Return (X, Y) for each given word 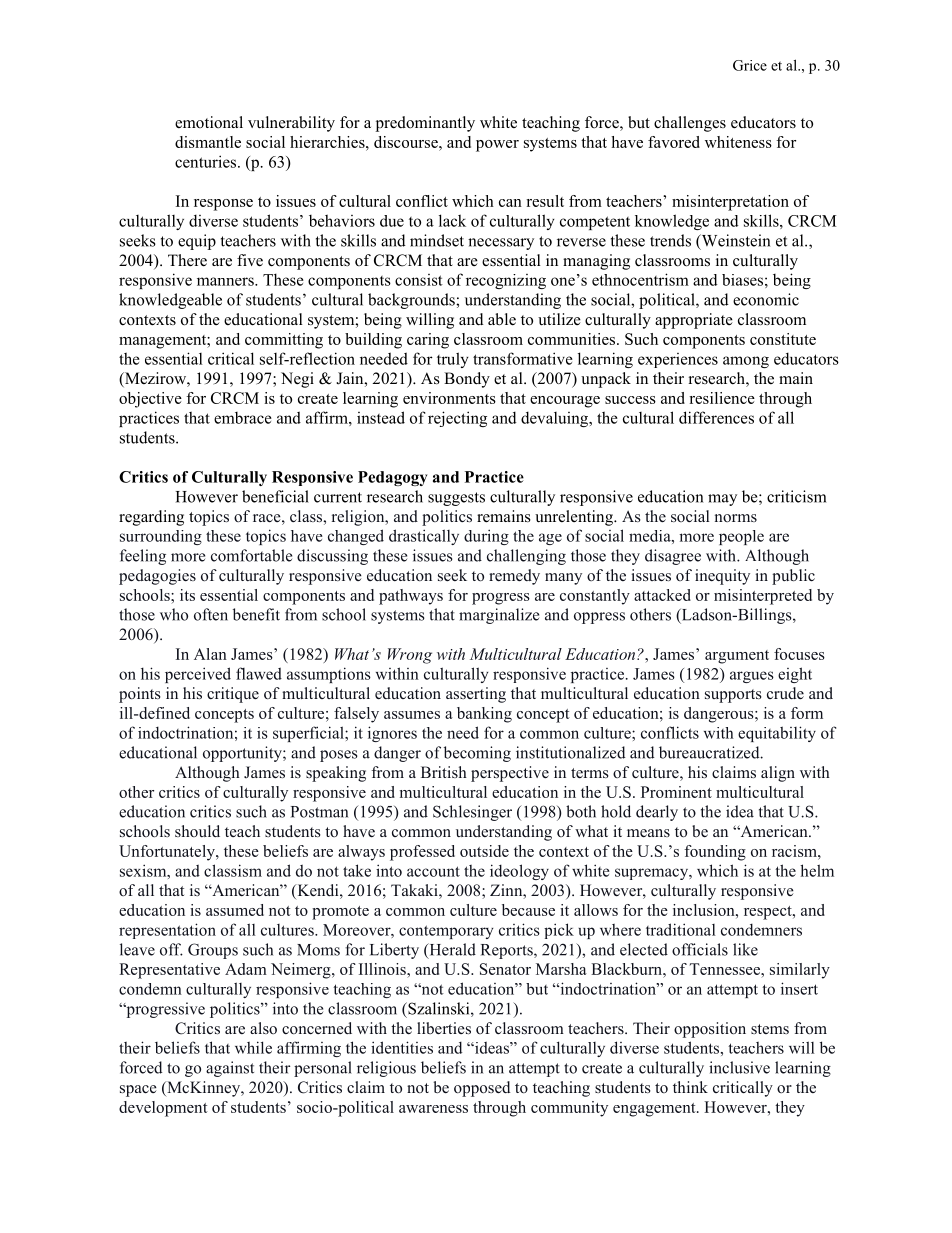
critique (233, 695)
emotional (209, 122)
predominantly (425, 124)
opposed (482, 1089)
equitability (777, 734)
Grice (750, 65)
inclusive (739, 1067)
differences (716, 417)
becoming (477, 754)
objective (150, 400)
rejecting (457, 419)
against (230, 1069)
